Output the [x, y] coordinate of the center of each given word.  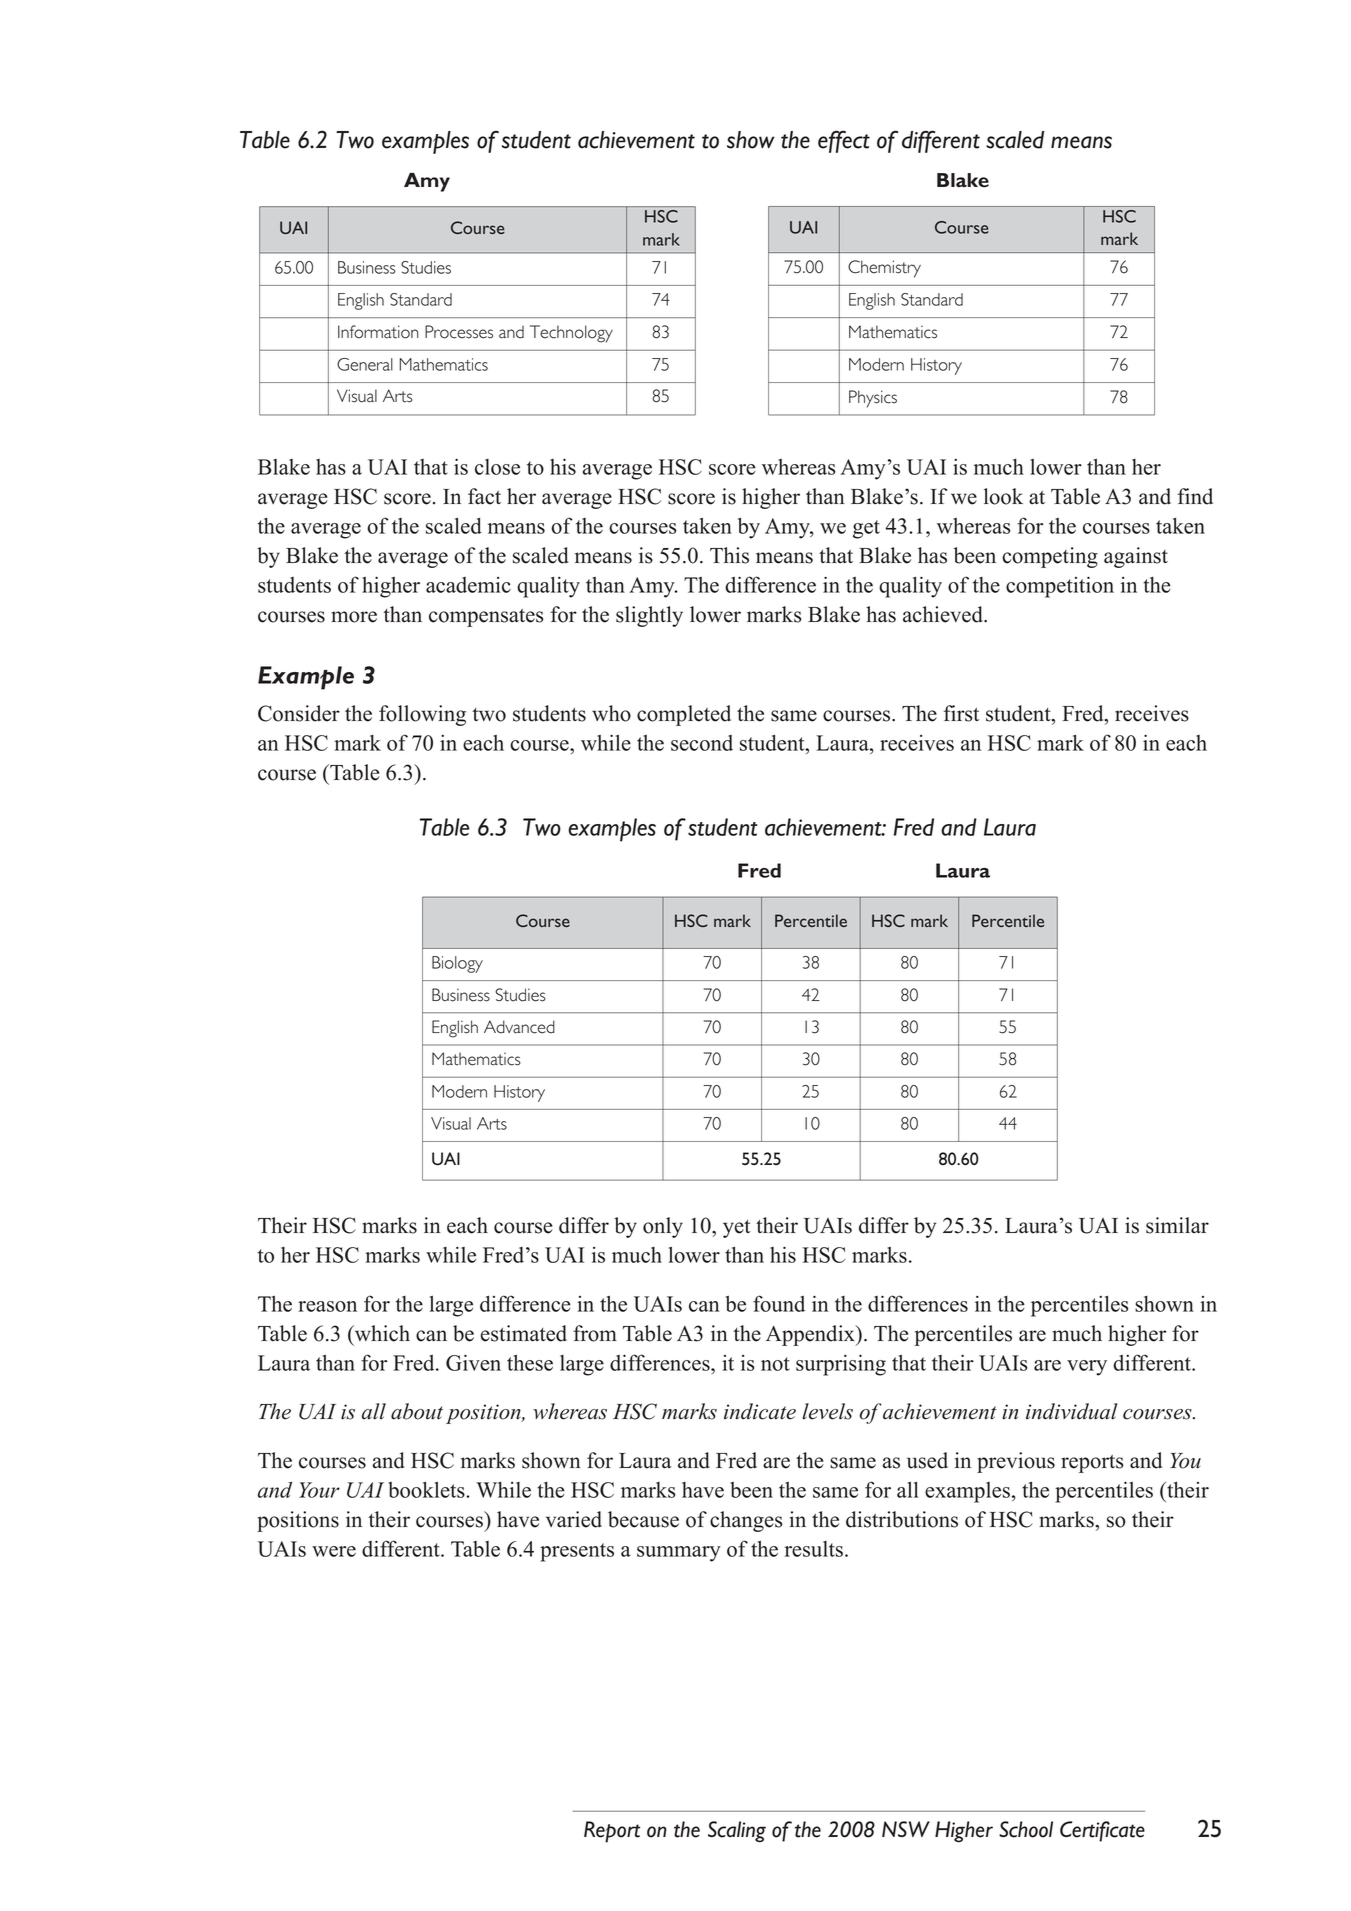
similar [1177, 1225]
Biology [457, 964]
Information [378, 332]
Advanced [519, 1027]
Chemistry [884, 269]
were [334, 1551]
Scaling [737, 1832]
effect [844, 141]
